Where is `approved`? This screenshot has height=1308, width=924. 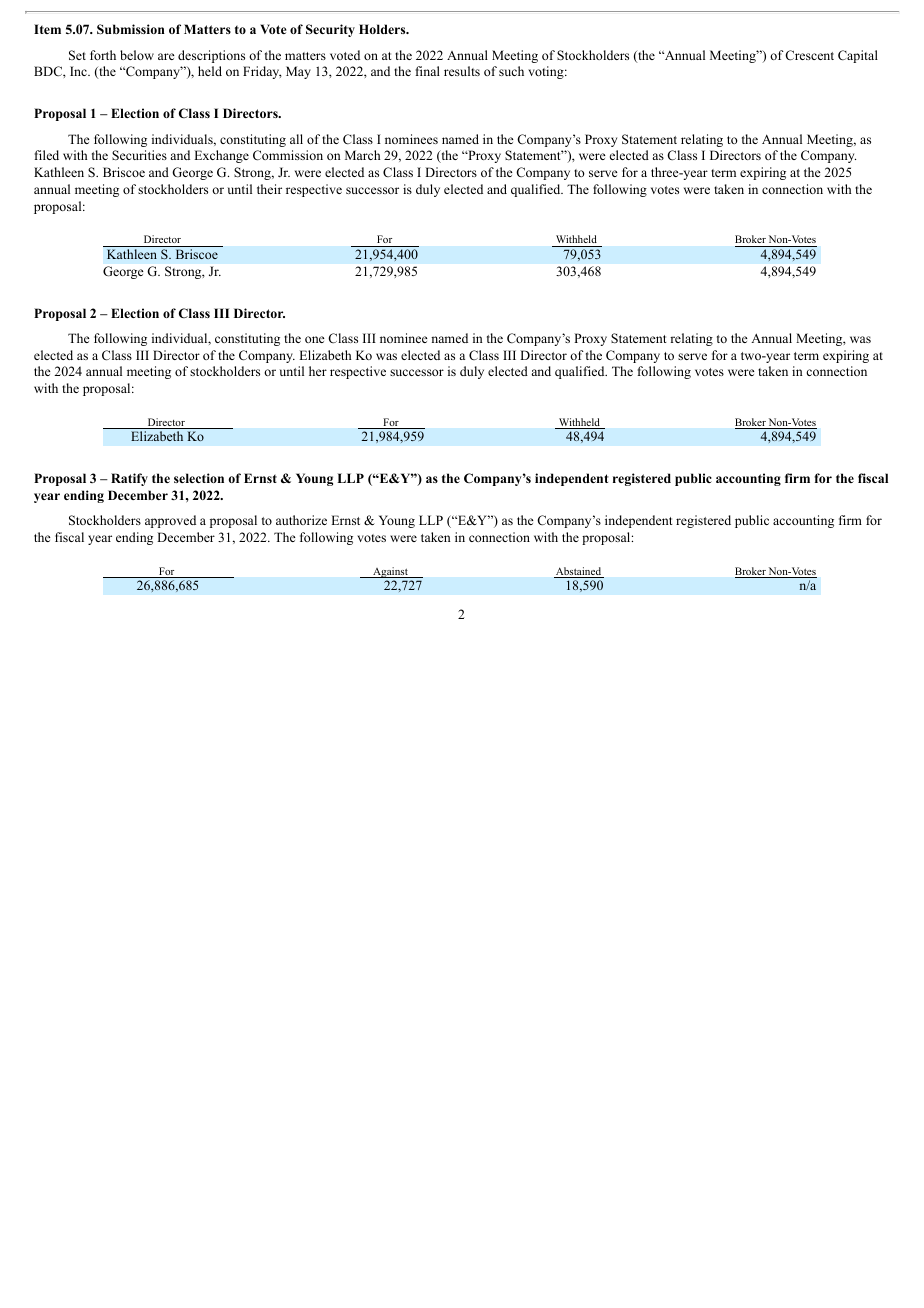 approved is located at coordinates (170, 521).
